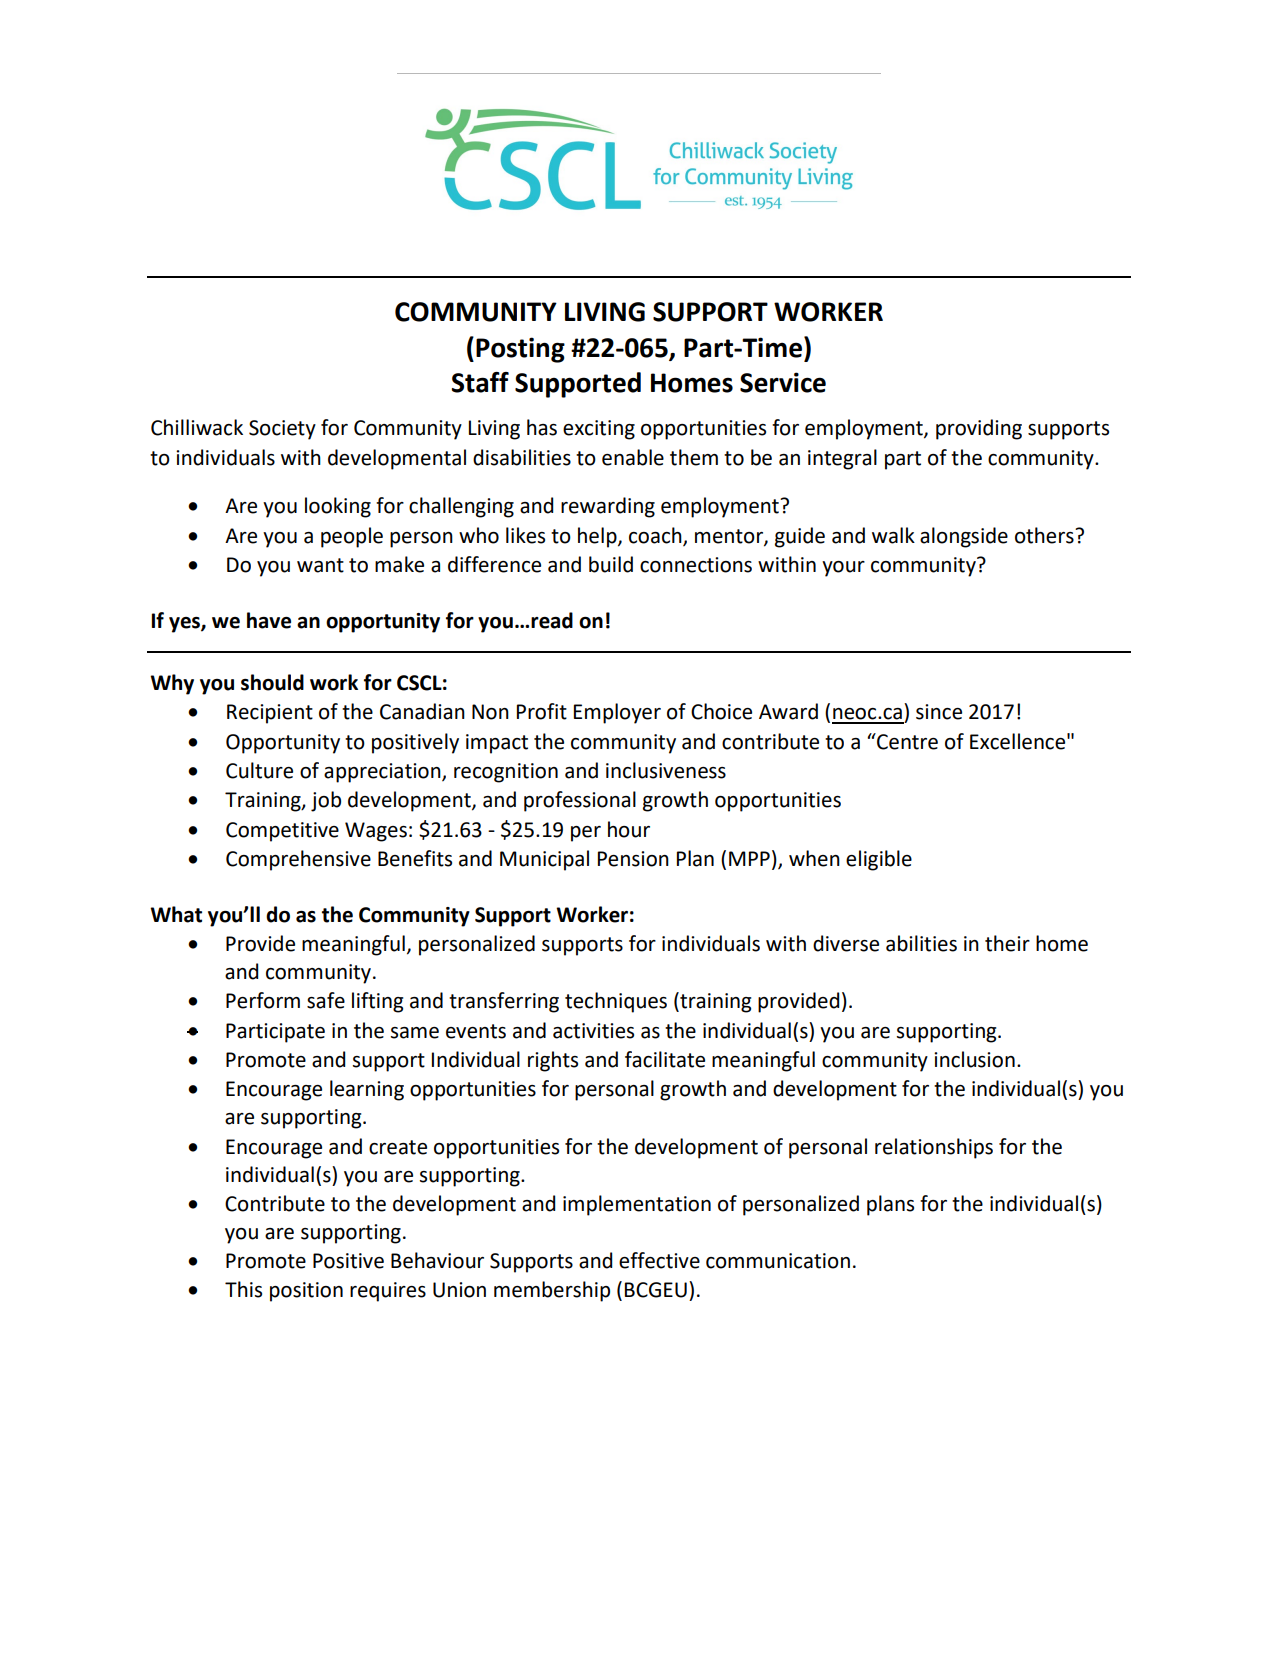 This image has height=1654, width=1278. I want to click on This, so click(243, 1289).
